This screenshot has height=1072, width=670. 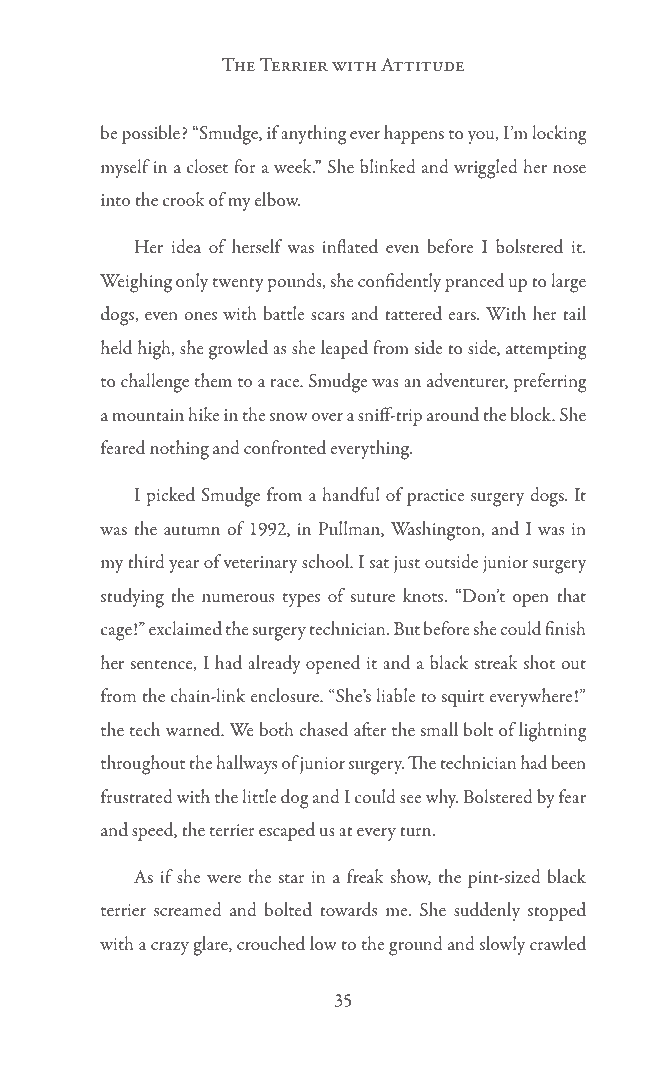 What do you see at coordinates (170, 496) in the screenshot?
I see `picked` at bounding box center [170, 496].
